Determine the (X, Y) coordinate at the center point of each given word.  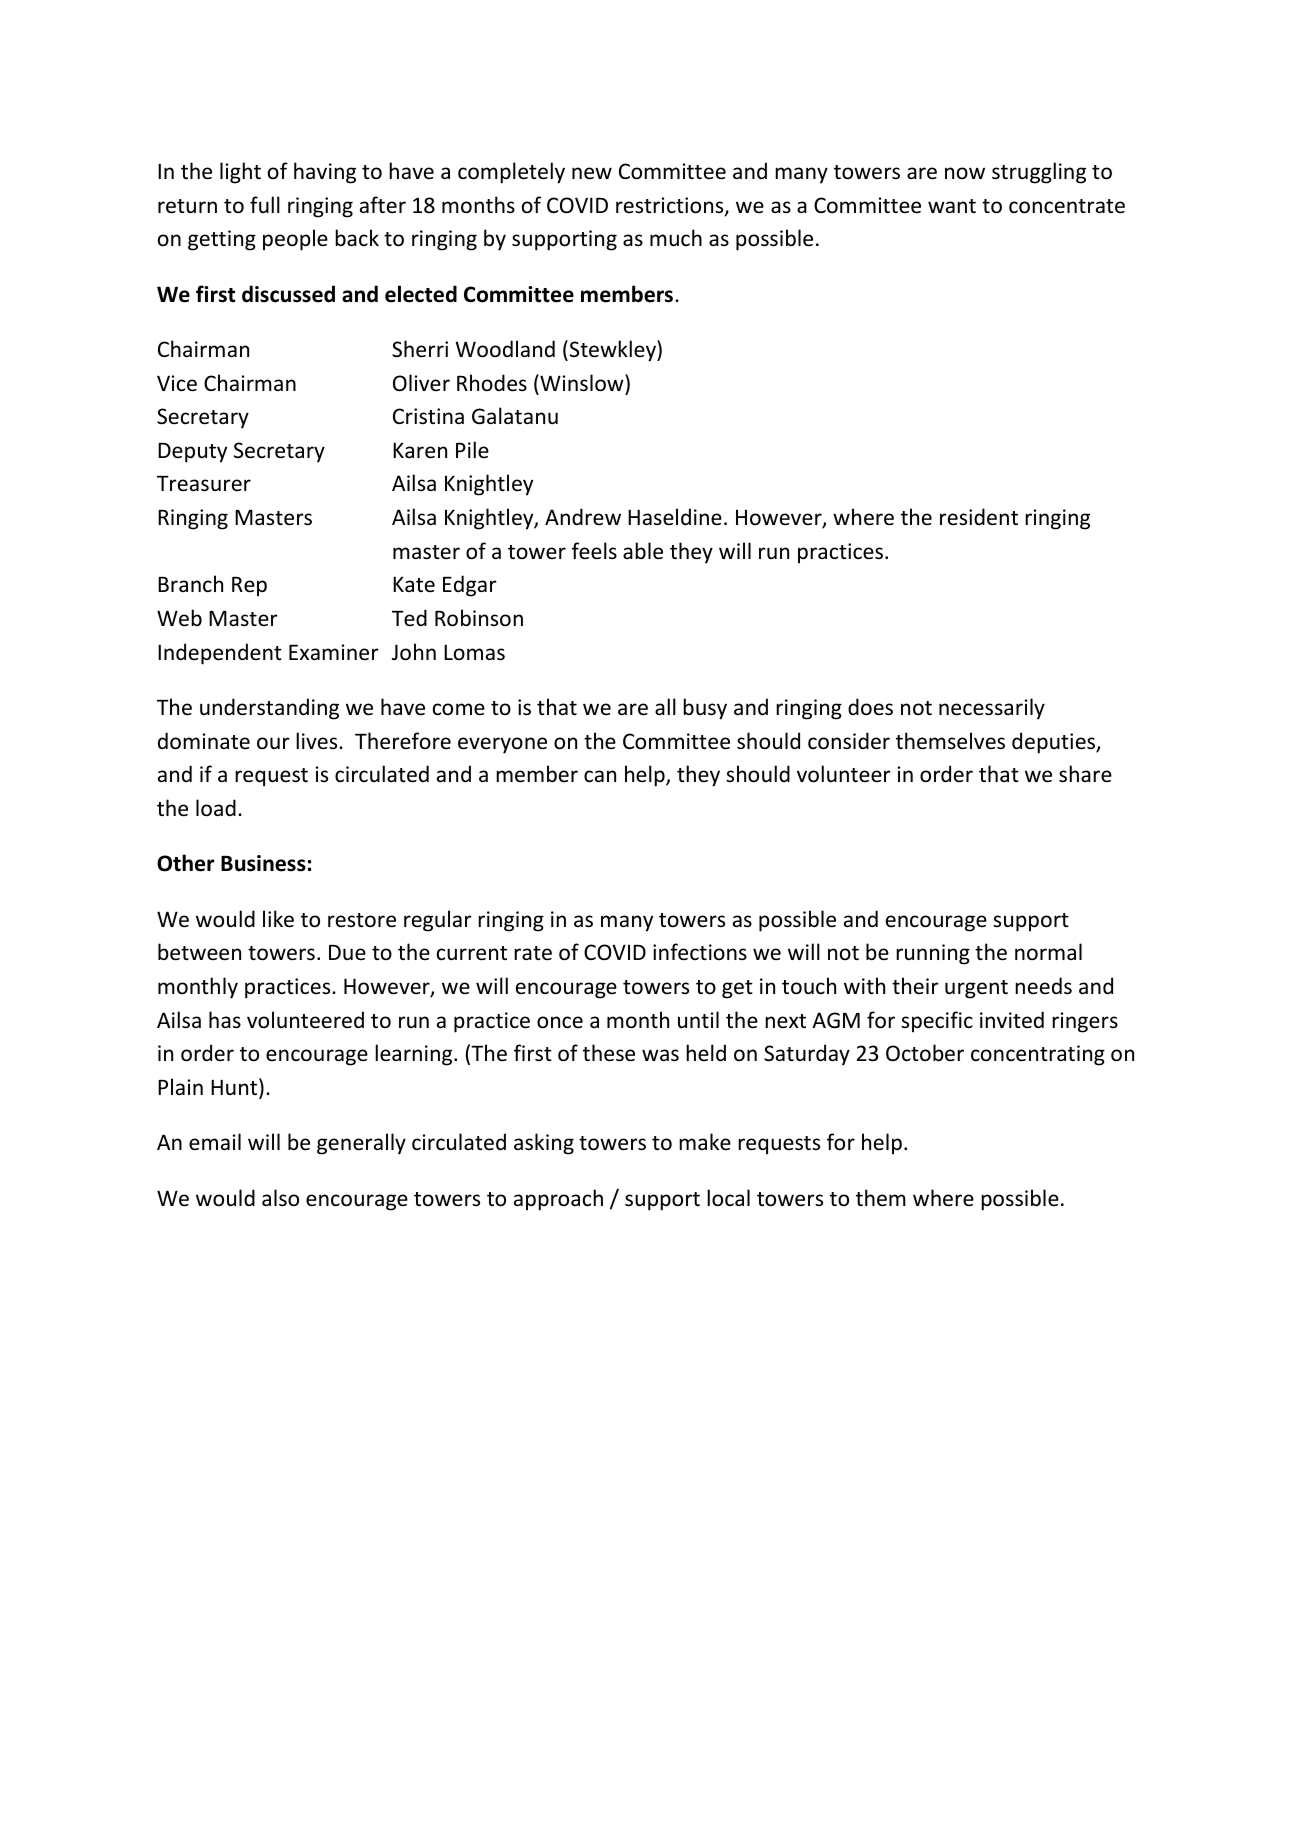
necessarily (992, 709)
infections (700, 952)
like (278, 919)
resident (979, 517)
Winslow (582, 383)
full (265, 204)
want (952, 206)
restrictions (671, 206)
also (280, 1198)
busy (705, 709)
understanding (269, 709)
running (933, 954)
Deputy (192, 453)
